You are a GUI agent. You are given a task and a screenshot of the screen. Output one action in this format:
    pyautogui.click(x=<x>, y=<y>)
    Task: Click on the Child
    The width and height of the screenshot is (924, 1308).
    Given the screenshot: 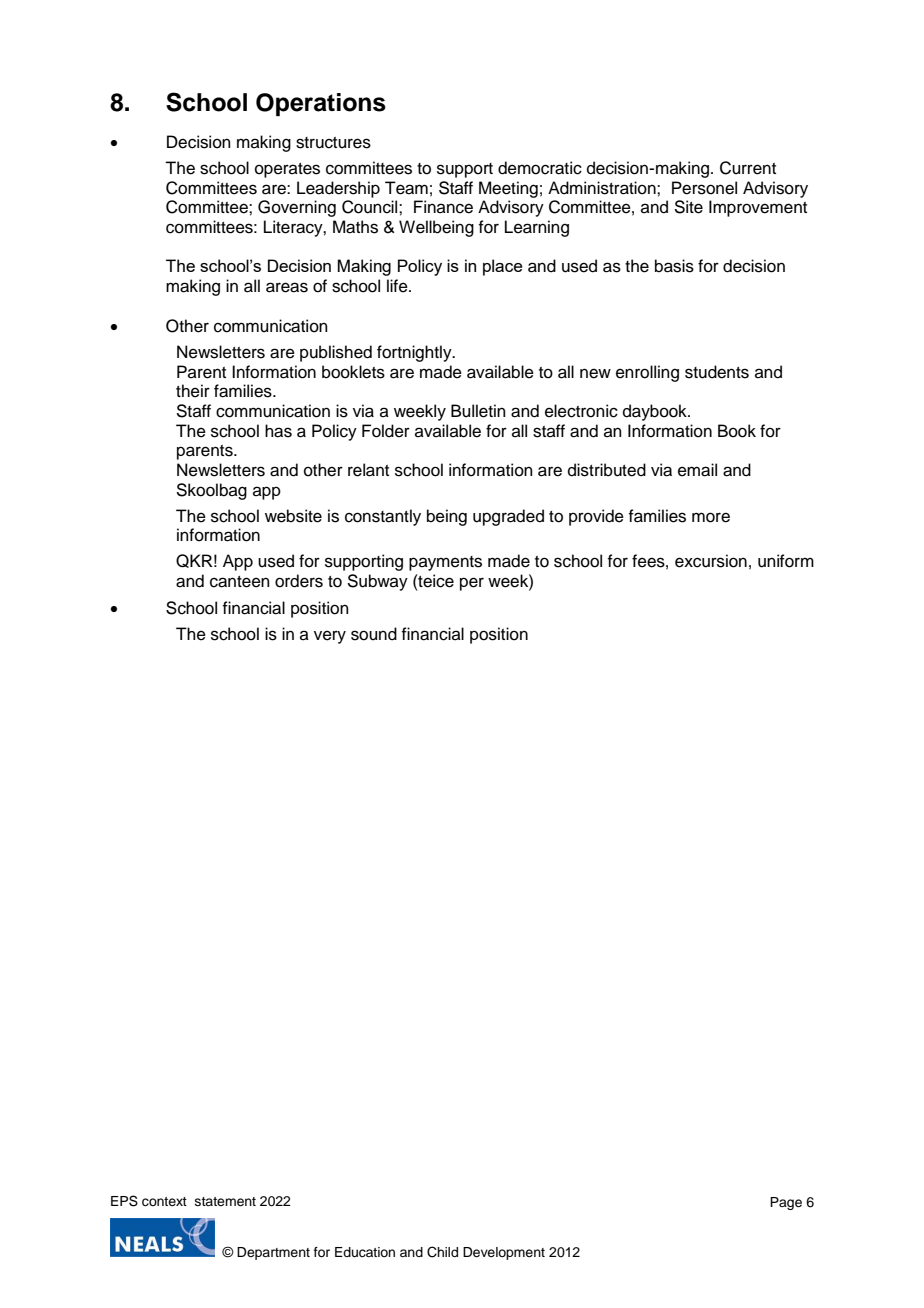 What is the action you would take?
    pyautogui.click(x=442, y=1252)
